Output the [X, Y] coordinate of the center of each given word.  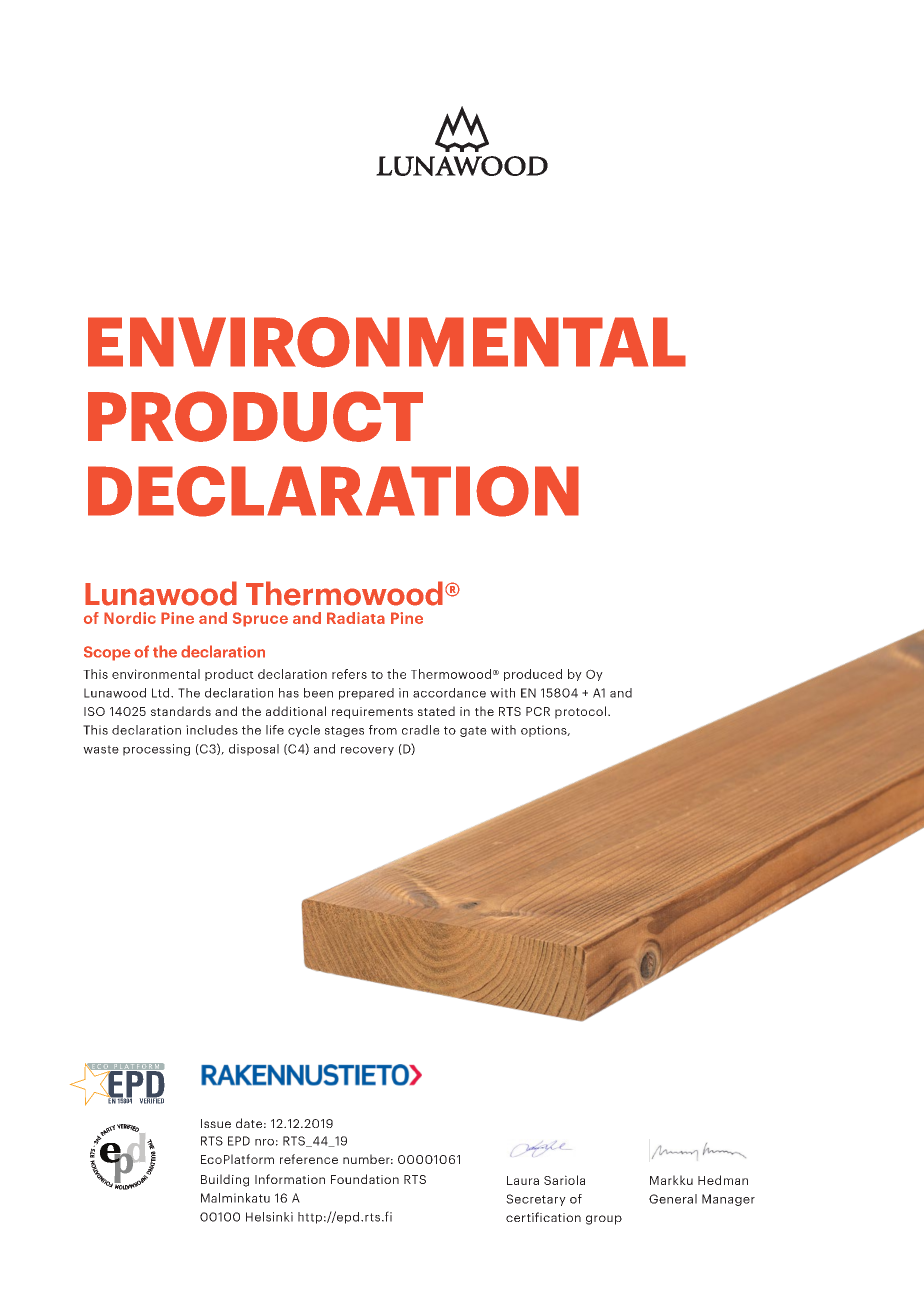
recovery [367, 751]
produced [533, 675]
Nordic [130, 618]
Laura [523, 1180]
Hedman [723, 1180]
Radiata [356, 618]
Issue [216, 1123]
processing [156, 750]
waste [101, 749]
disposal [254, 750]
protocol [580, 712]
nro [264, 1142]
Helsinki [269, 1217]
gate [473, 731]
